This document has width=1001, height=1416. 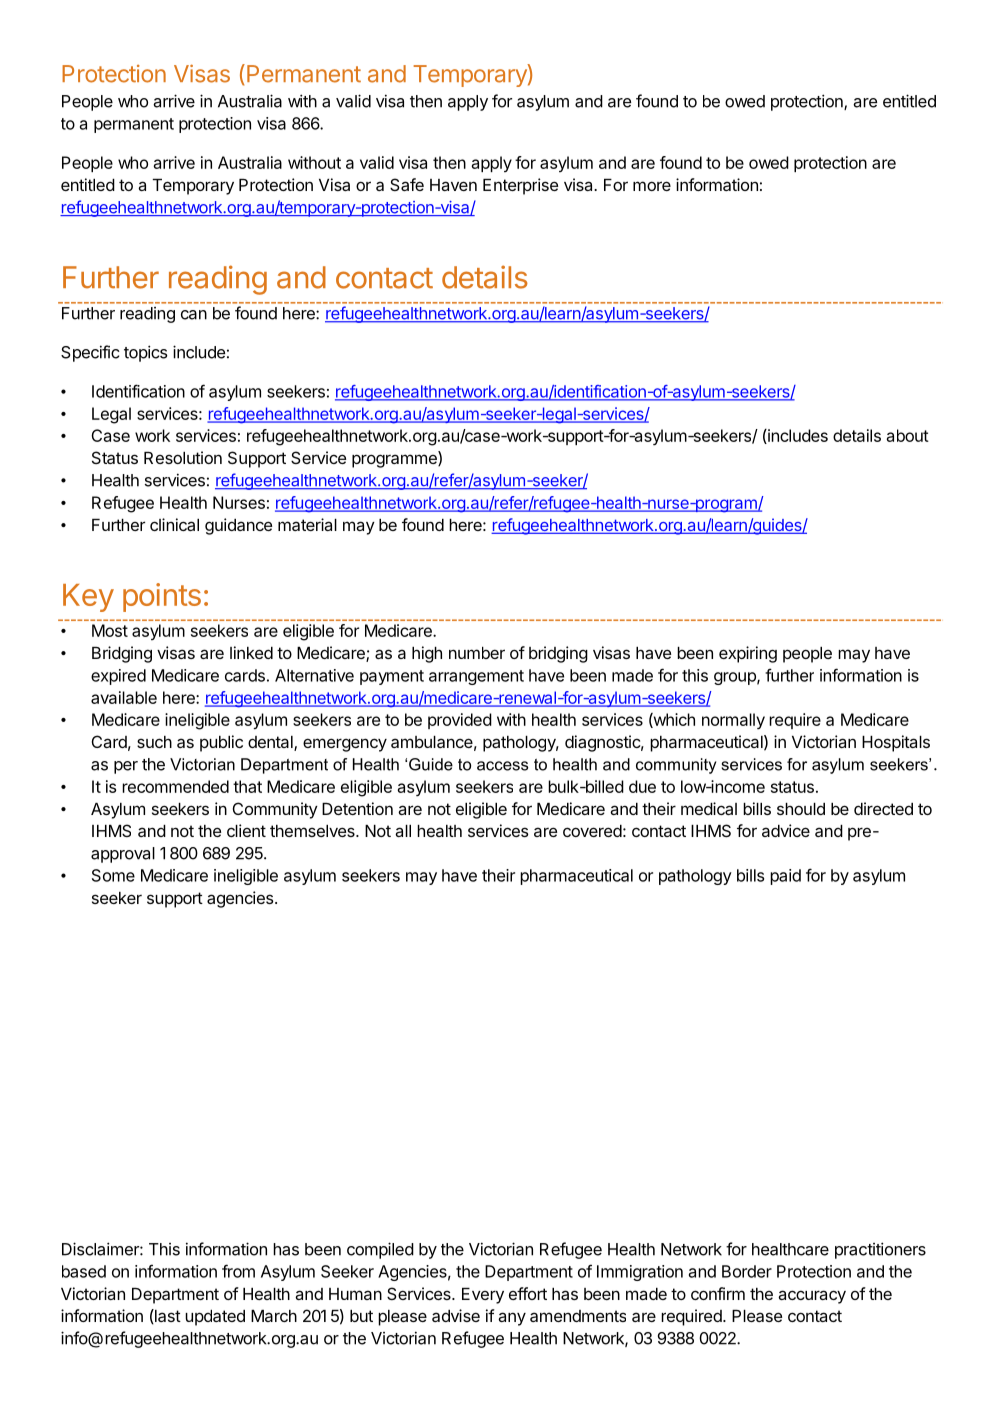 What do you see at coordinates (520, 186) in the document?
I see `Enterprise` at bounding box center [520, 186].
